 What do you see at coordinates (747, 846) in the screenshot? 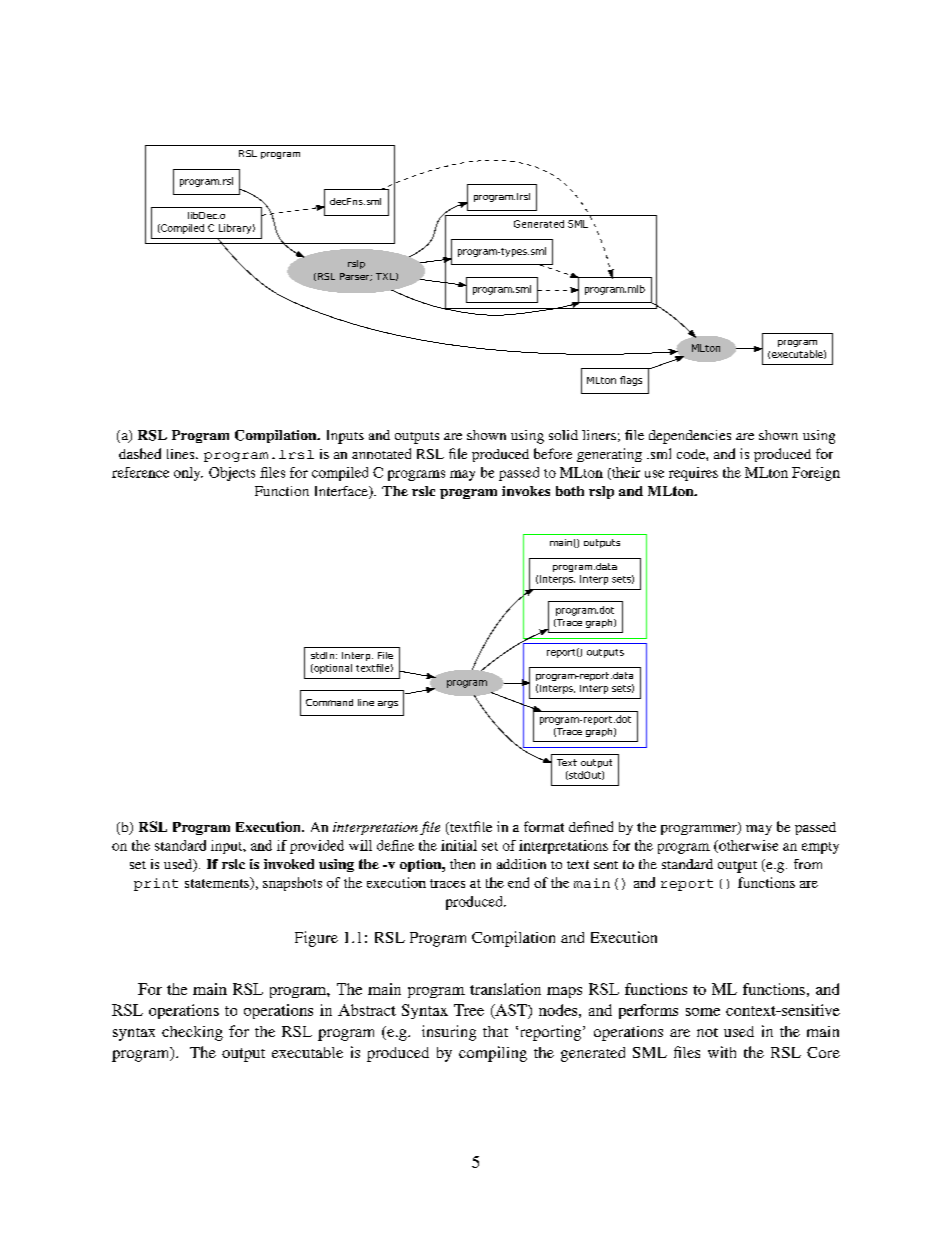
I see `otherwise` at bounding box center [747, 846].
